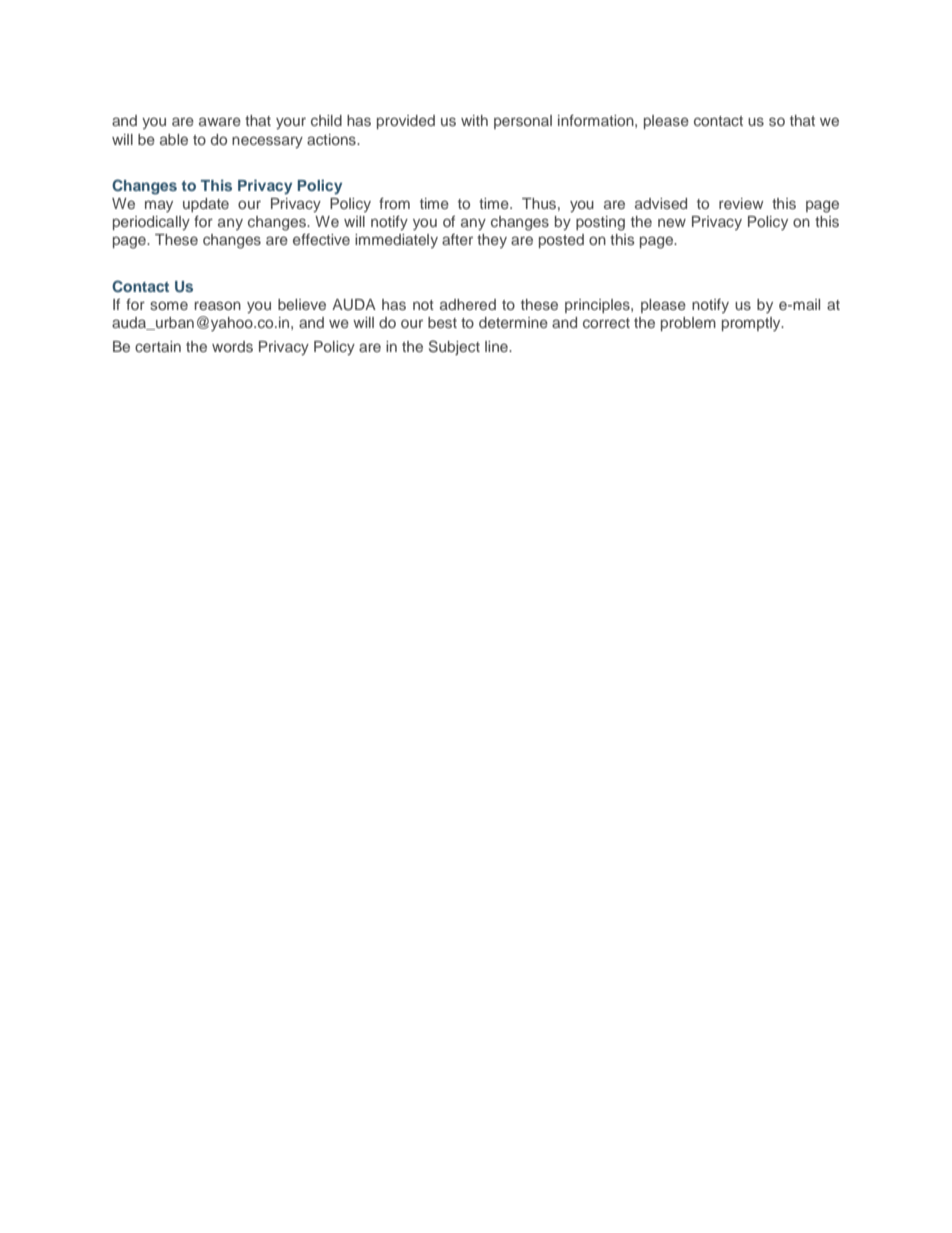  What do you see at coordinates (672, 222) in the document?
I see `new` at bounding box center [672, 222].
